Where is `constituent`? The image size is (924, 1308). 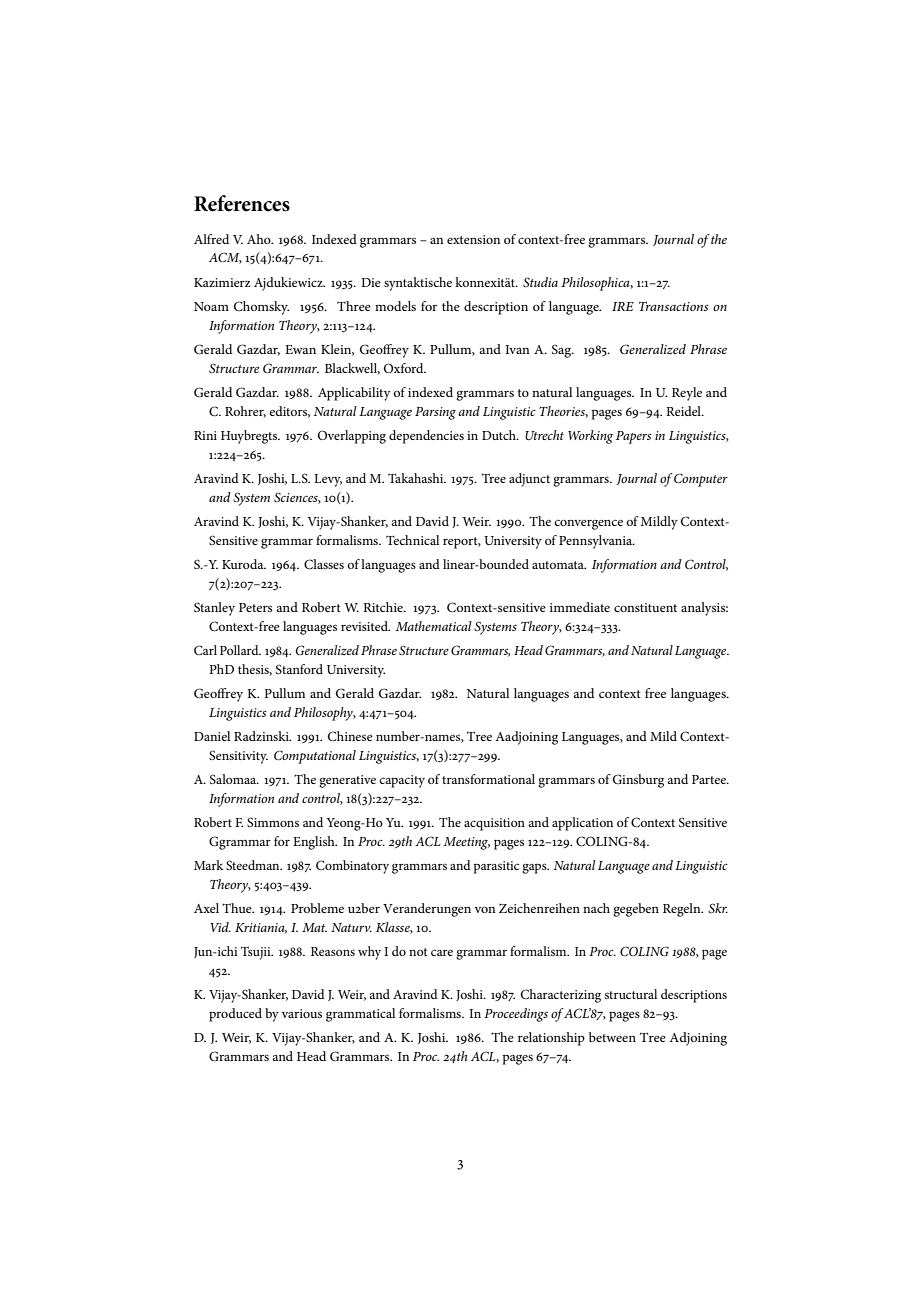 constituent is located at coordinates (645, 607).
